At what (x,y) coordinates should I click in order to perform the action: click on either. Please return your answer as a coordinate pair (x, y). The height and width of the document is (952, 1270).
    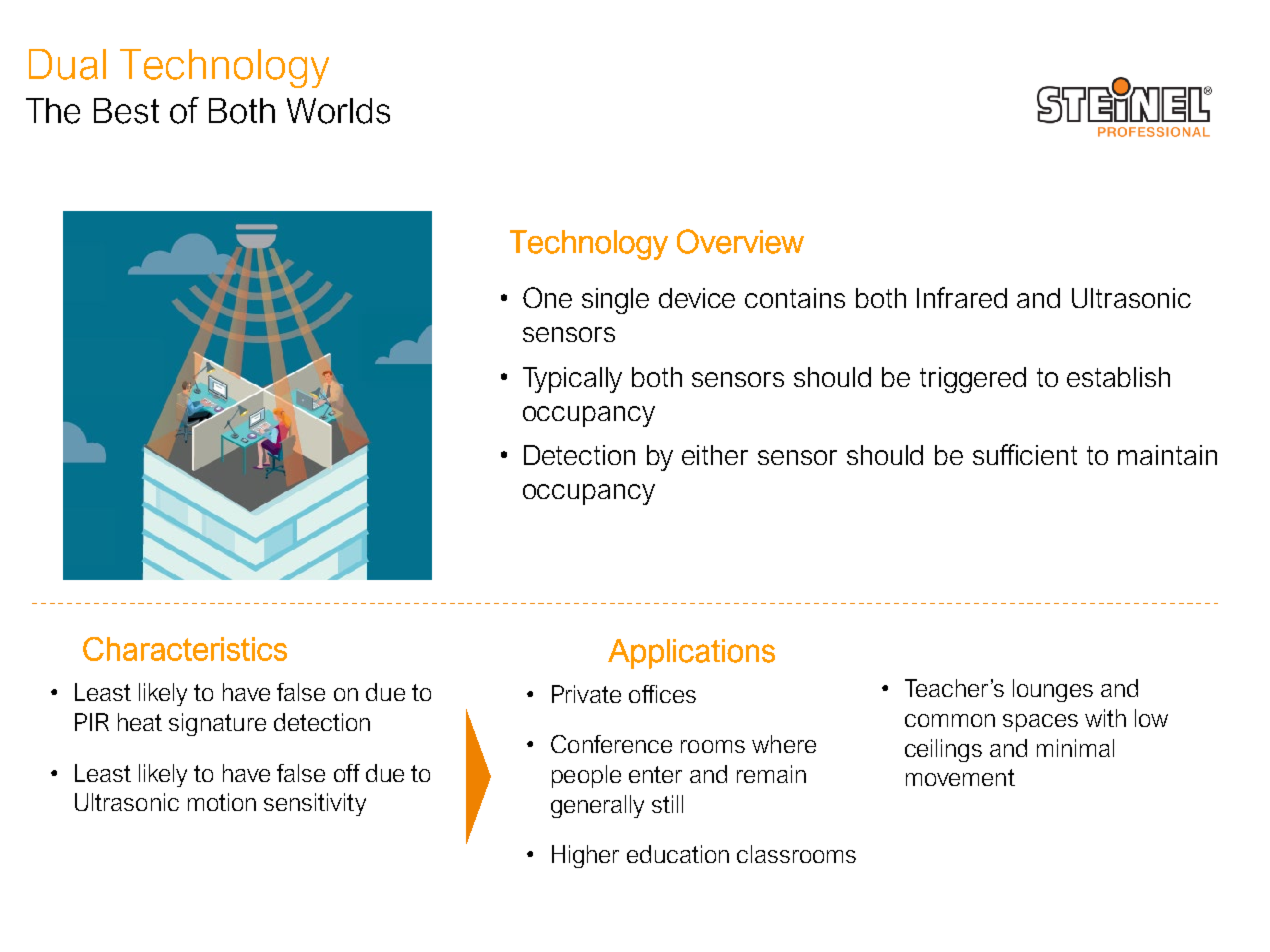
    Looking at the image, I should click on (715, 455).
